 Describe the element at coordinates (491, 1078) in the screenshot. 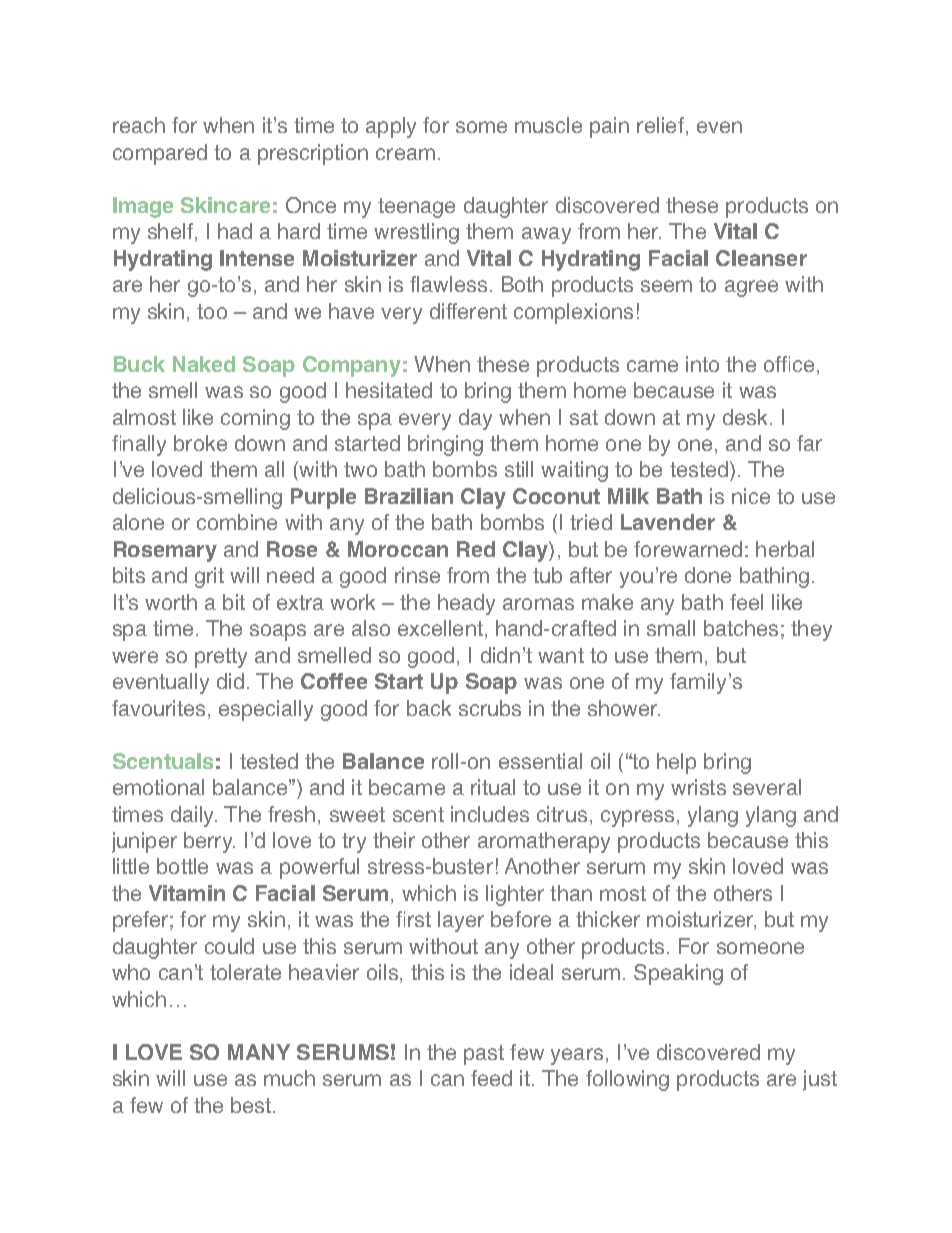

I see `feed` at that location.
